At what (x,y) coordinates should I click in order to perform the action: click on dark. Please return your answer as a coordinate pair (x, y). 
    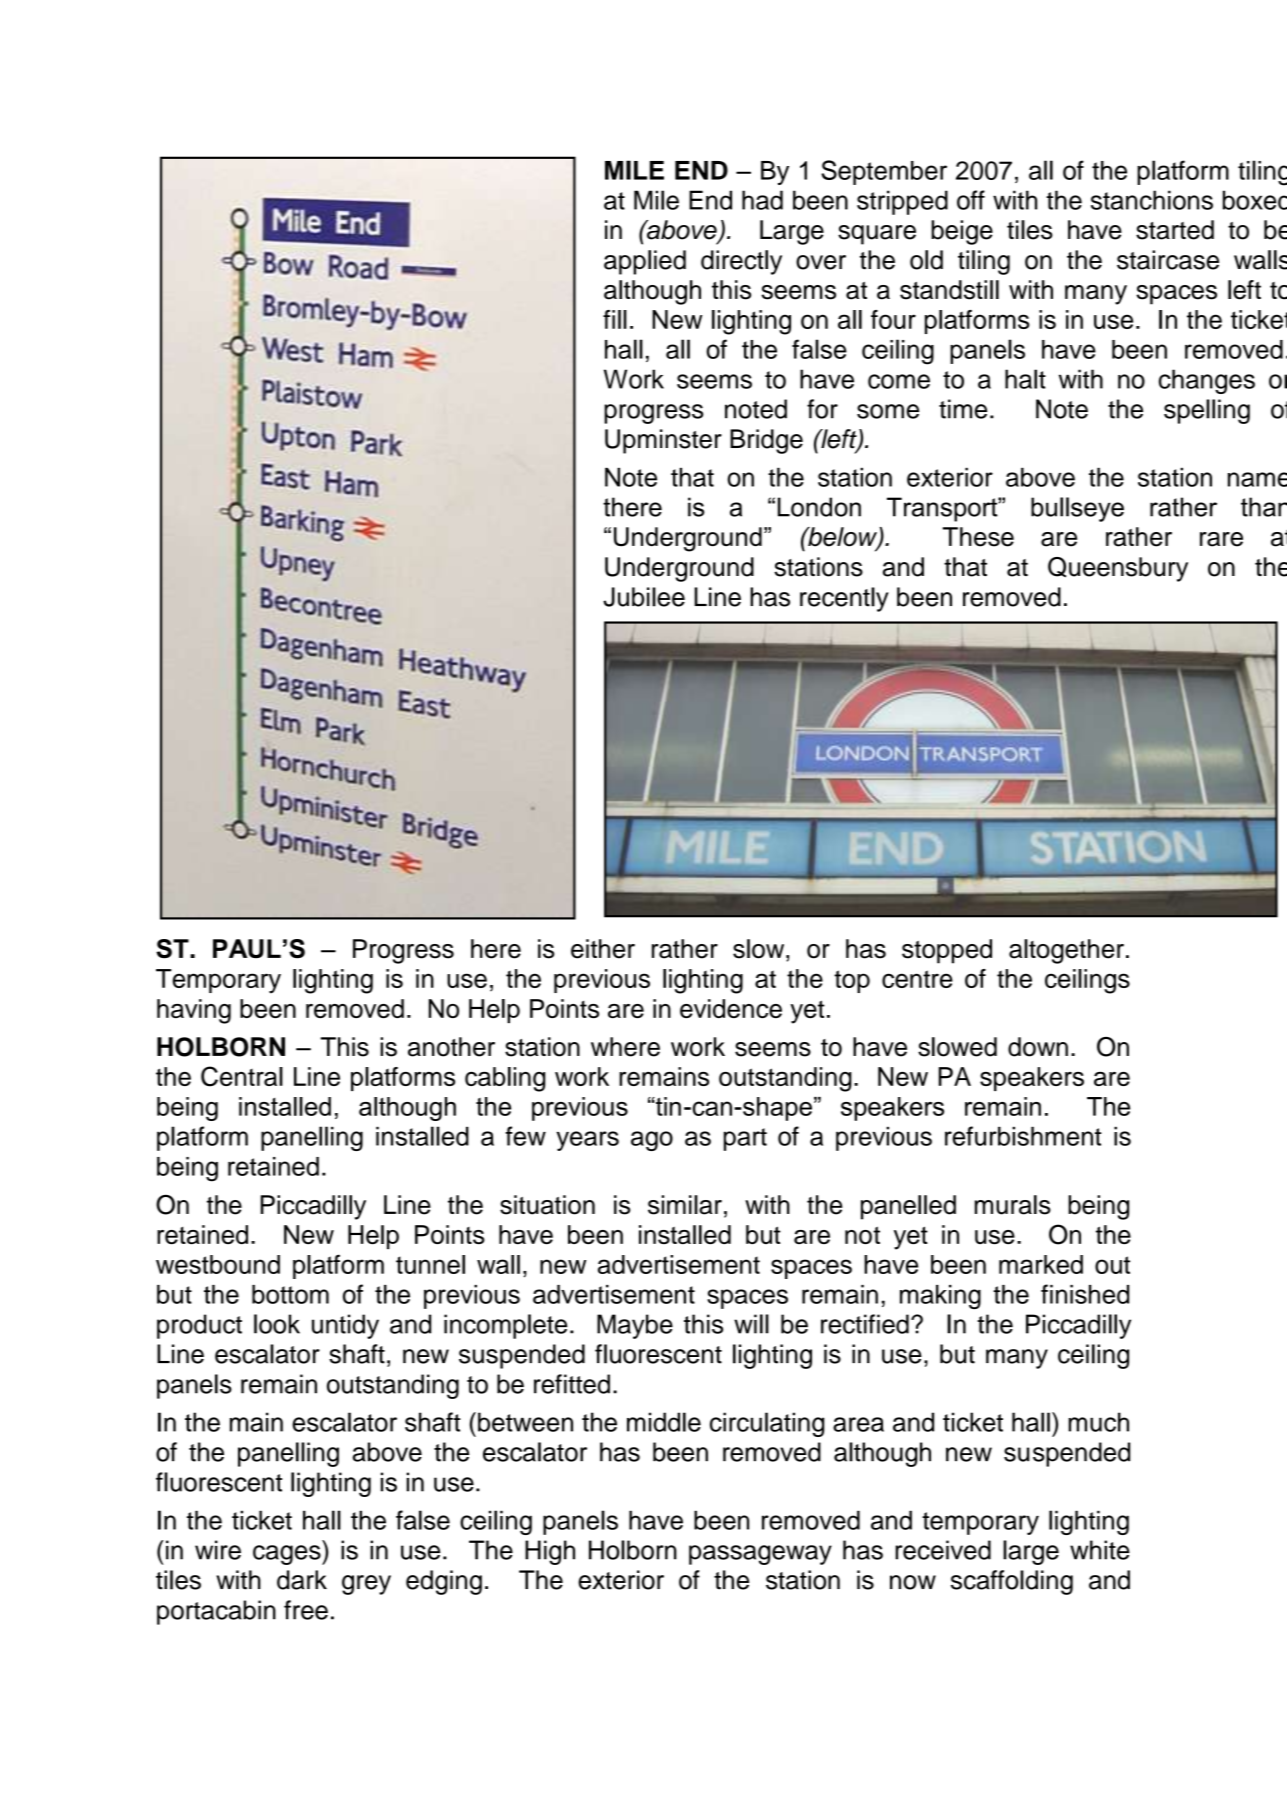
    Looking at the image, I should click on (302, 1580).
